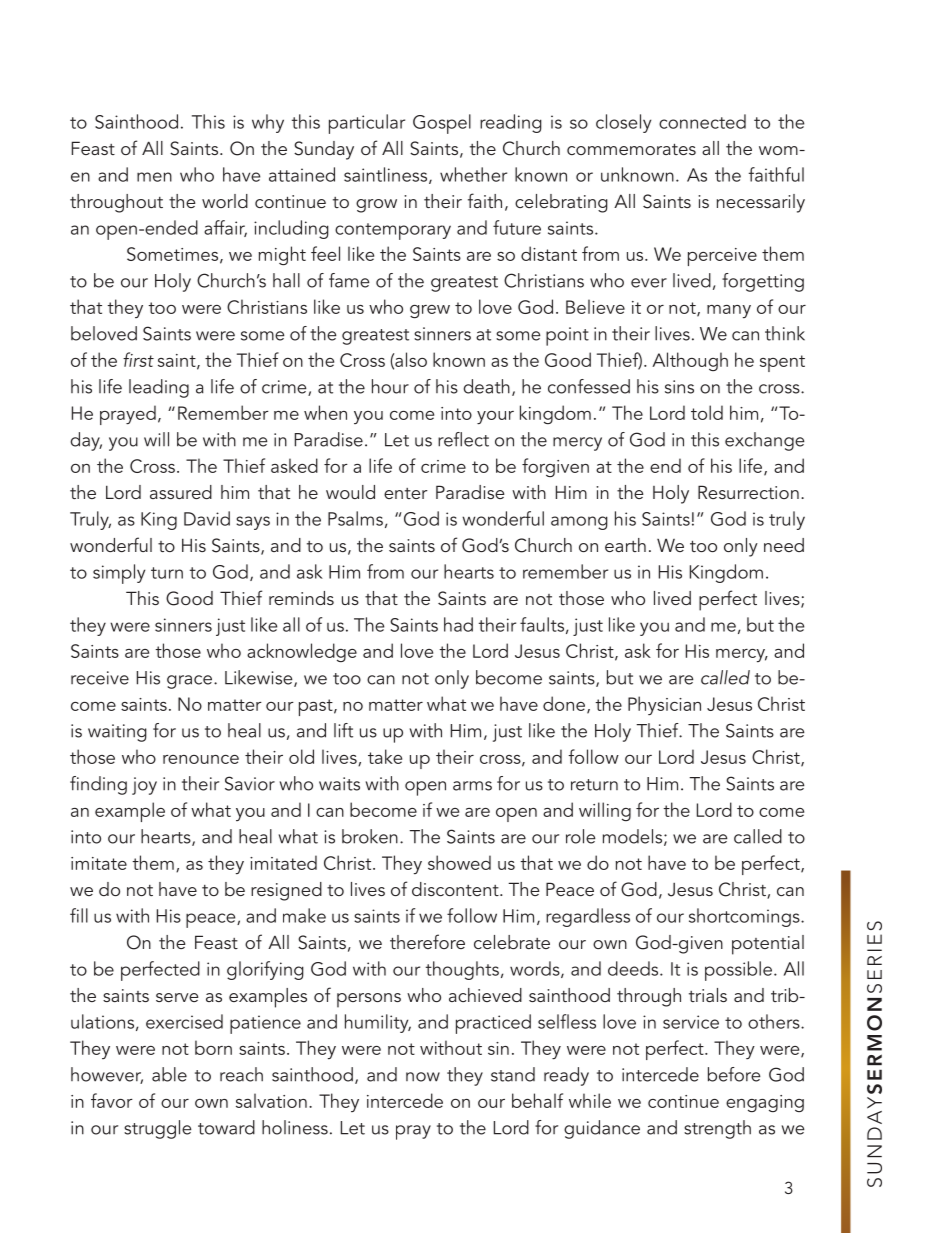 The width and height of the screenshot is (952, 1233). Describe the element at coordinates (154, 177) in the screenshot. I see `men` at that location.
